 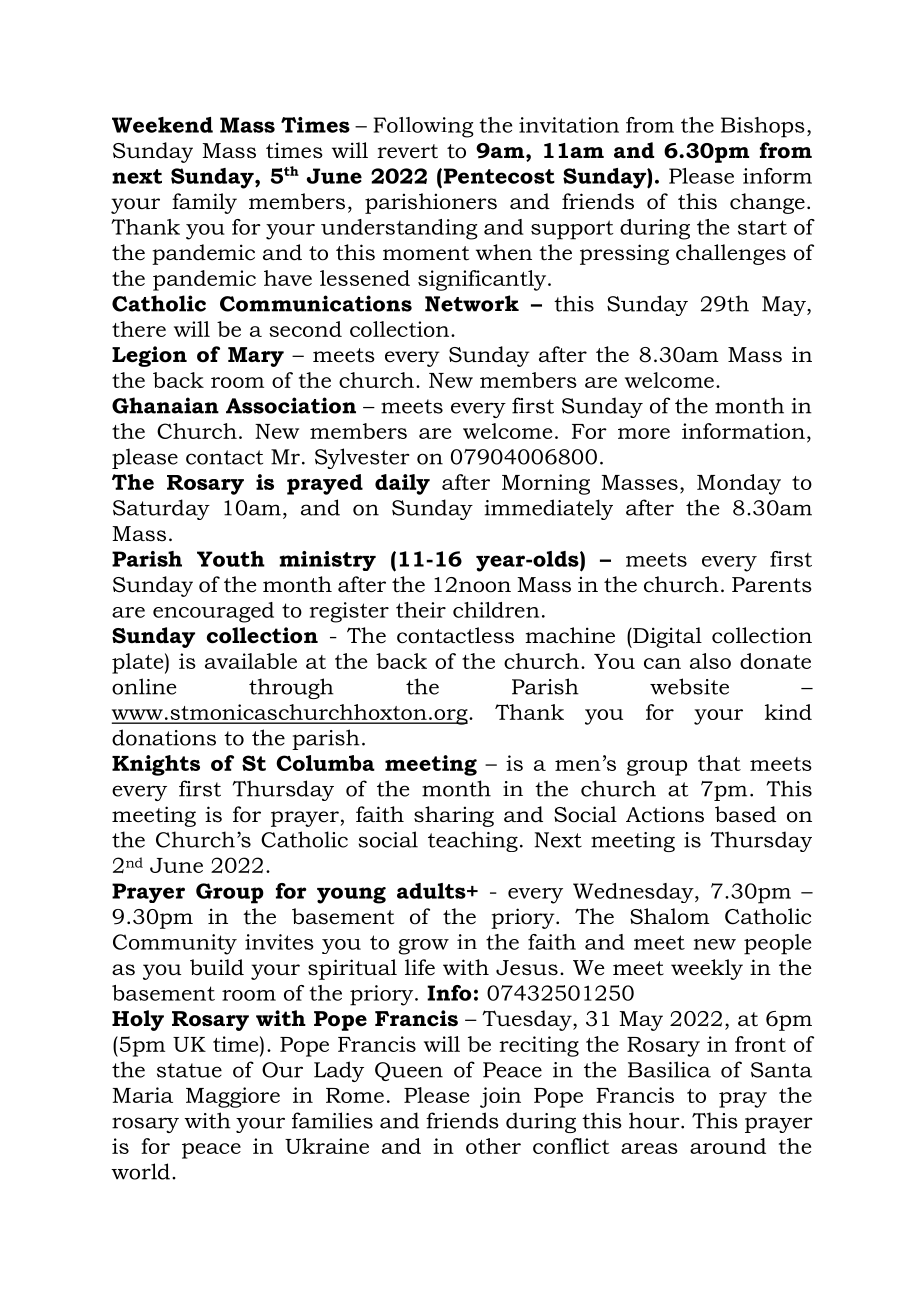 What do you see at coordinates (496, 610) in the image?
I see `children` at bounding box center [496, 610].
